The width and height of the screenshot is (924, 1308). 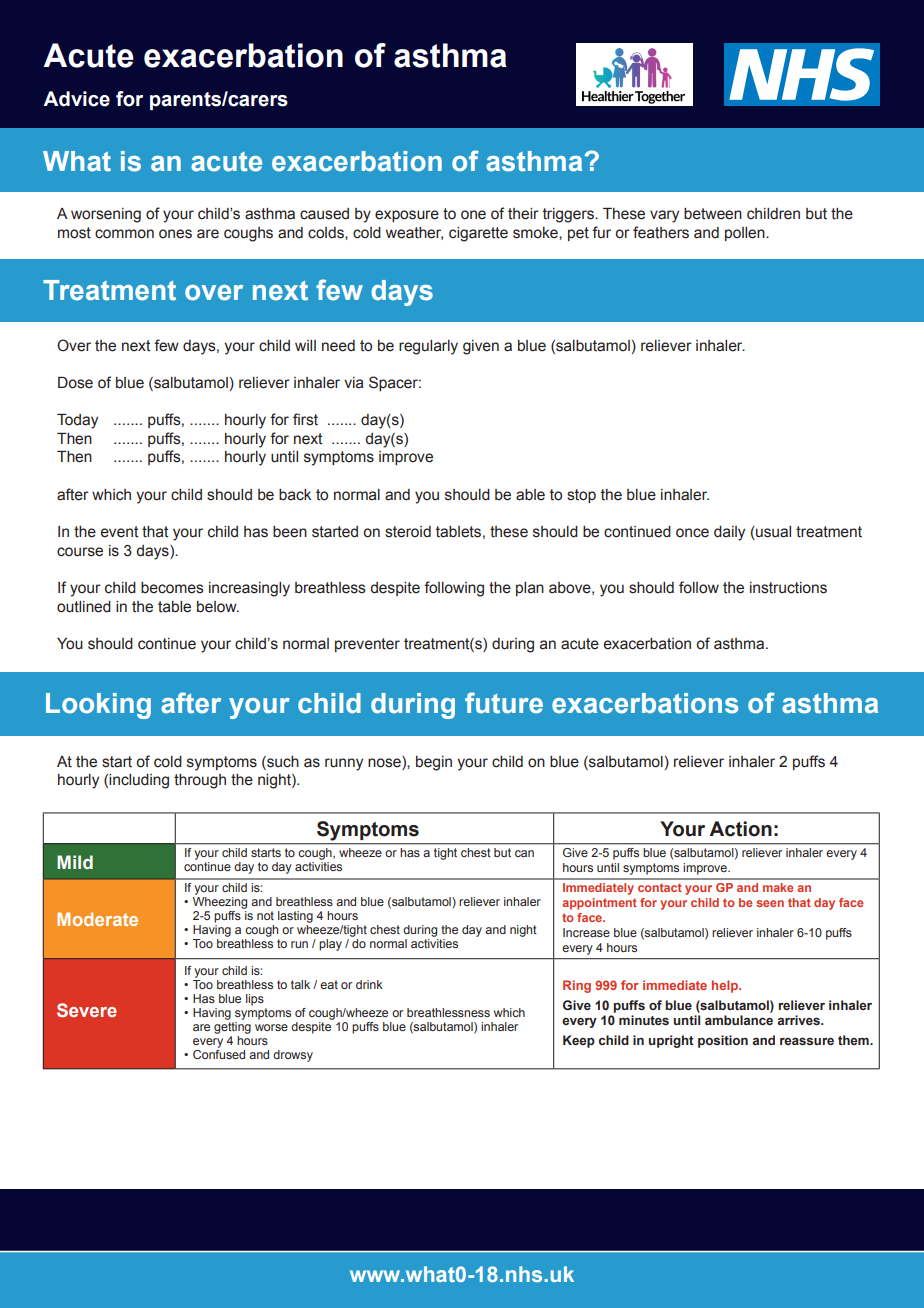 What do you see at coordinates (739, 1020) in the screenshot?
I see `ambulance` at bounding box center [739, 1020].
